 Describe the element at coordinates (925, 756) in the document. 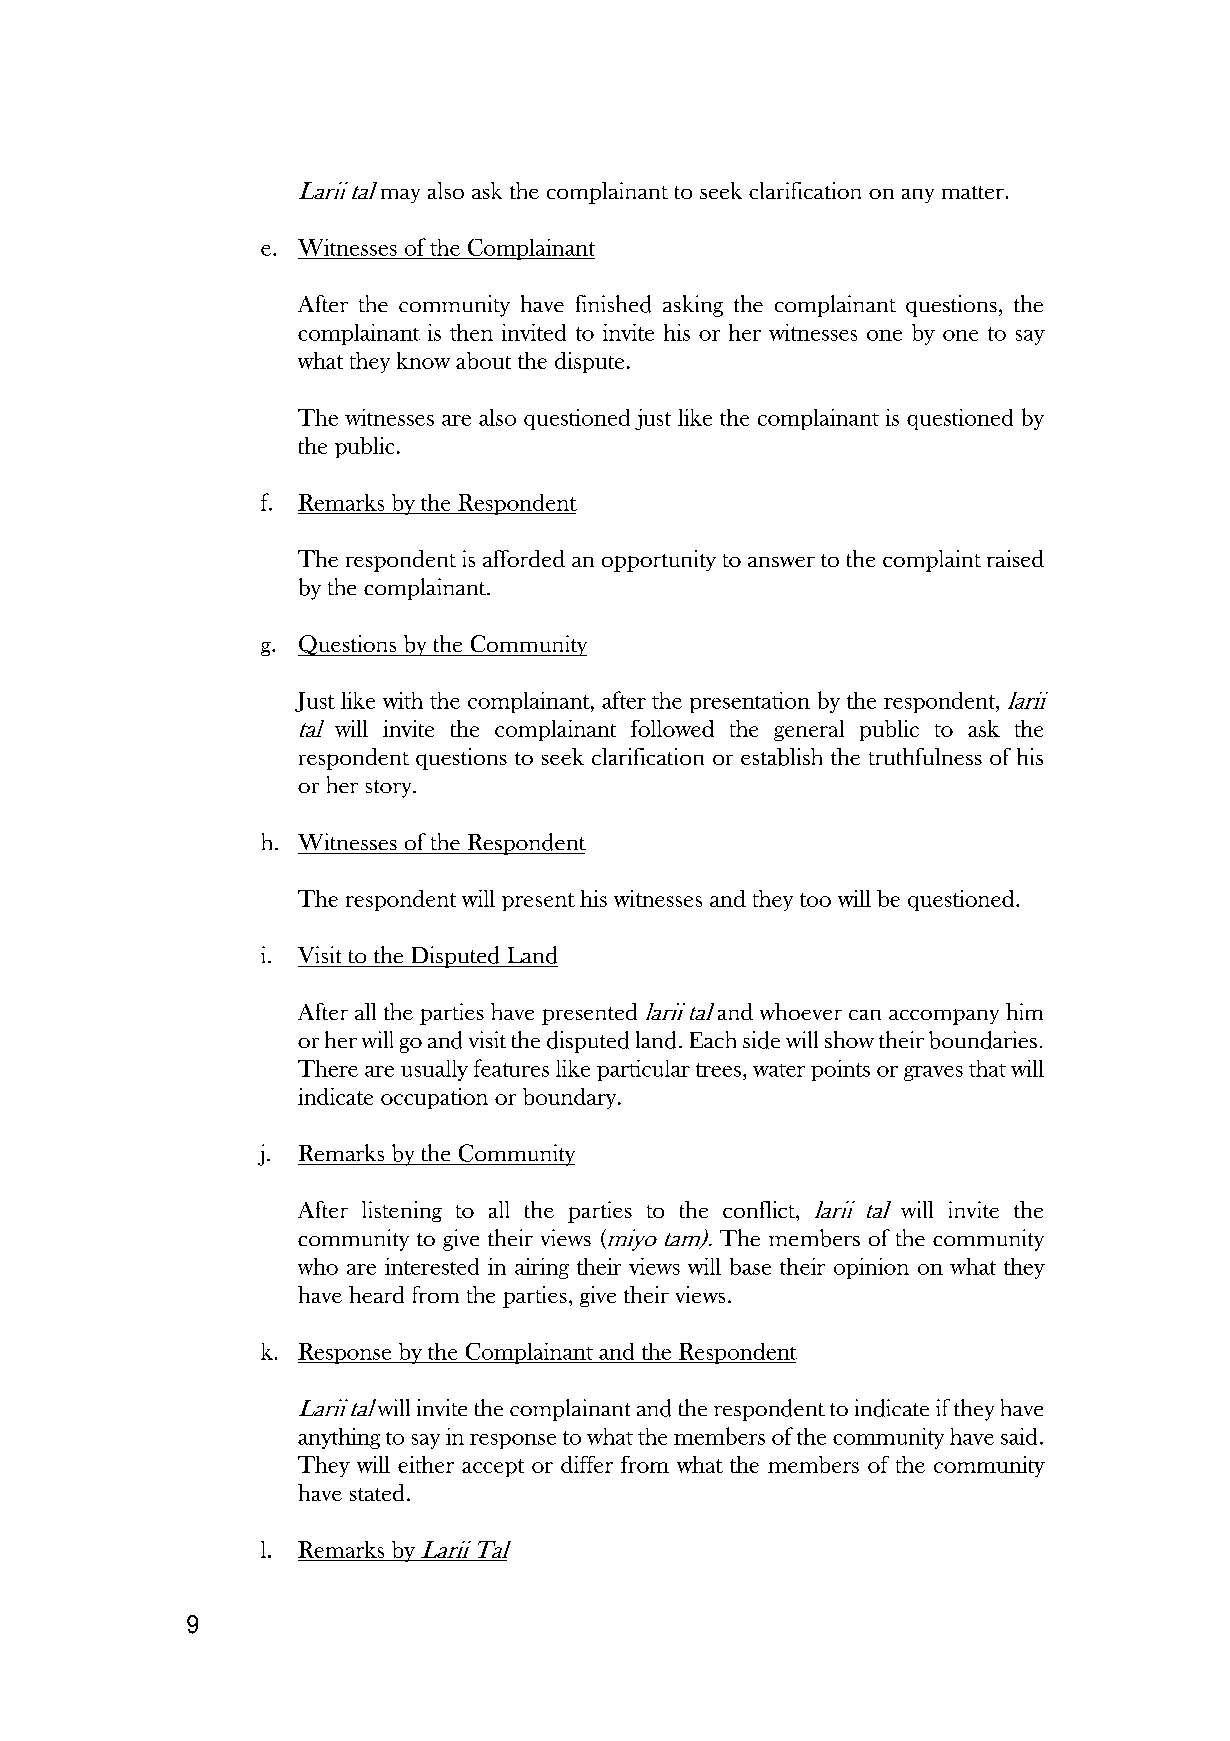

I see `truthfulness` at that location.
